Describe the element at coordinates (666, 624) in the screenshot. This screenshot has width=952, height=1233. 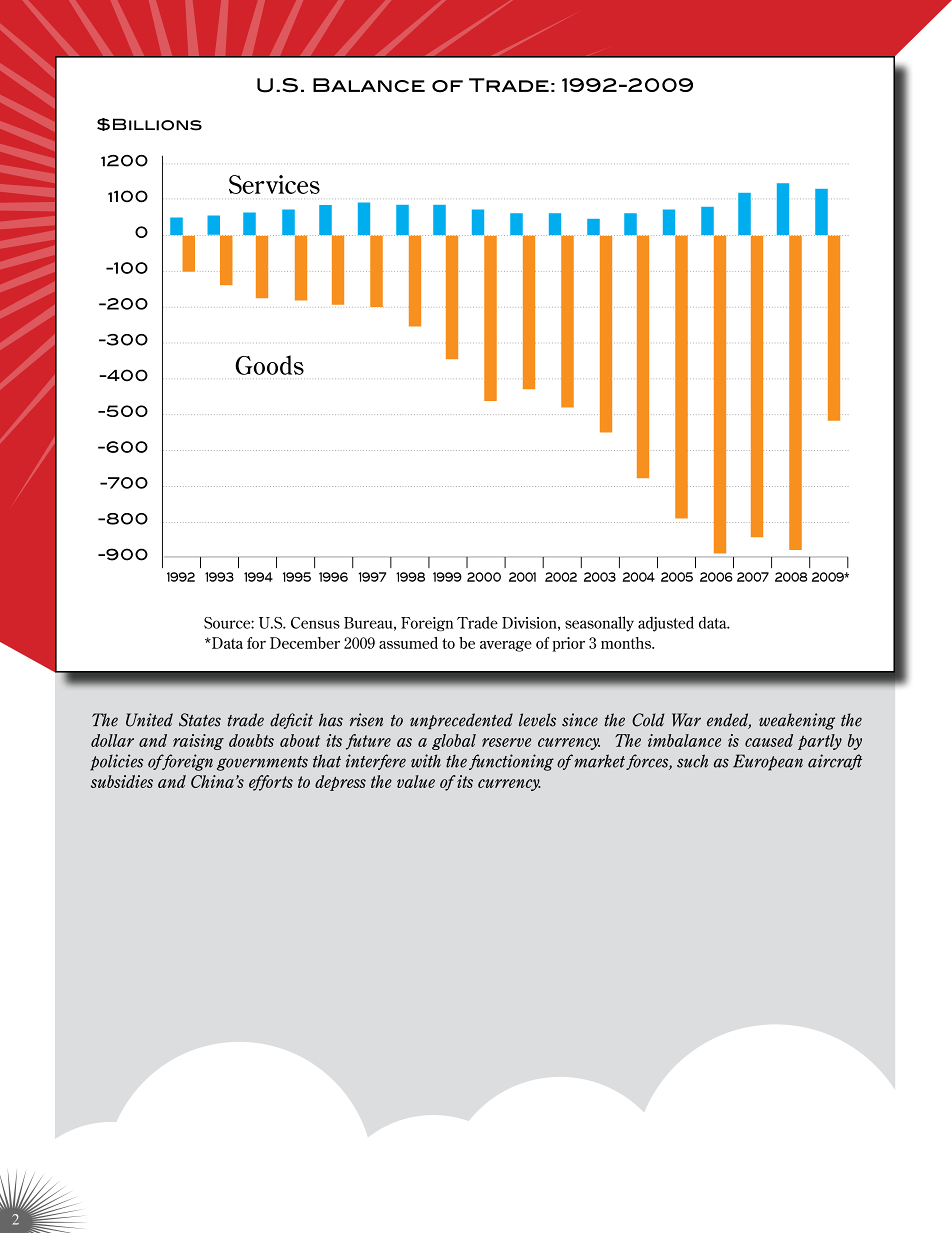
I see `adjusted` at that location.
